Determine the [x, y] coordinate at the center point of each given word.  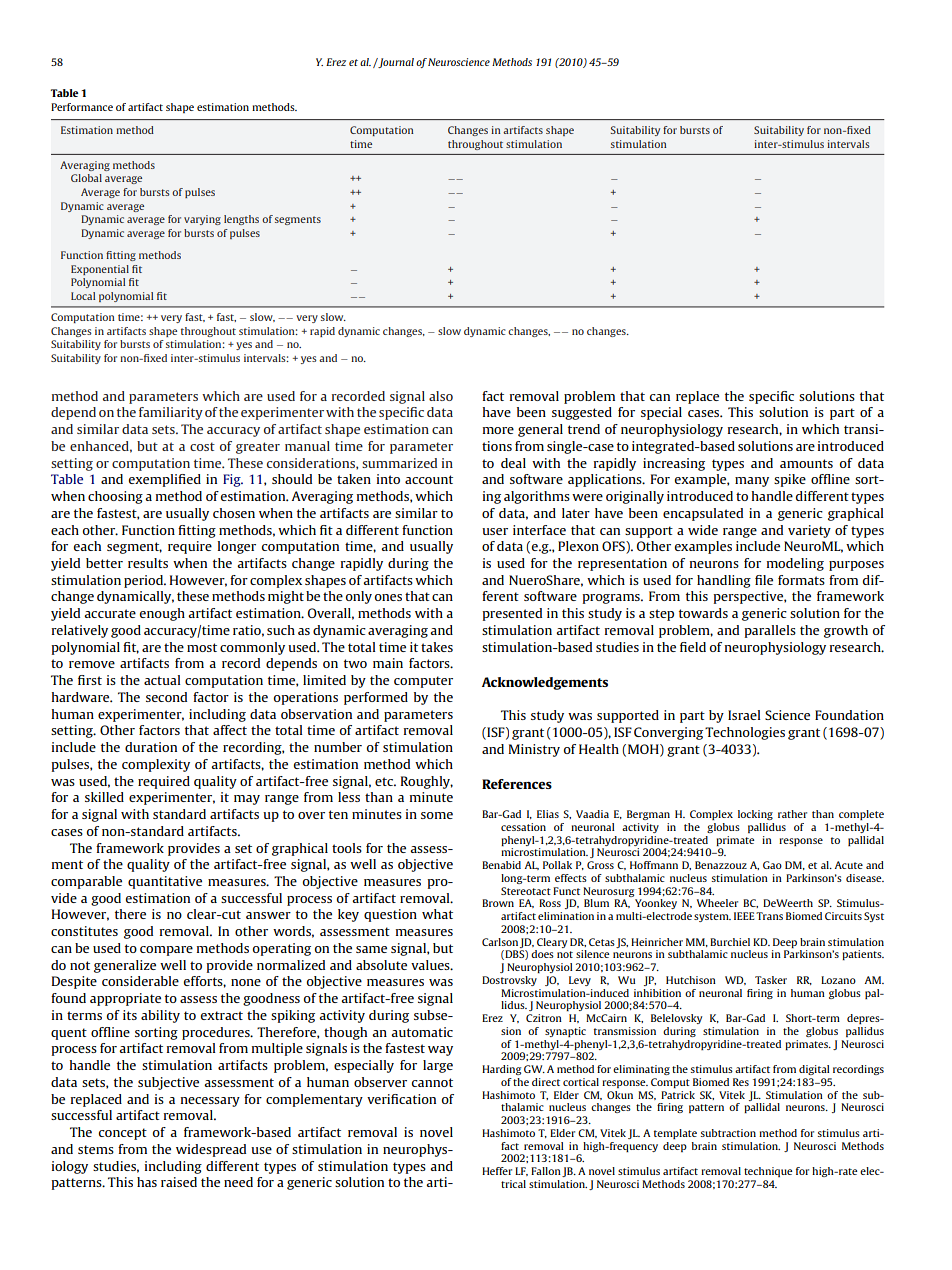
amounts [806, 463]
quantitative [165, 882]
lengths [241, 220]
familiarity [171, 413]
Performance [82, 107]
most [202, 647]
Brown [498, 903]
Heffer [497, 1171]
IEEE [744, 916]
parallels [770, 631]
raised [179, 1182]
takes [437, 647]
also [441, 396]
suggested [582, 413]
